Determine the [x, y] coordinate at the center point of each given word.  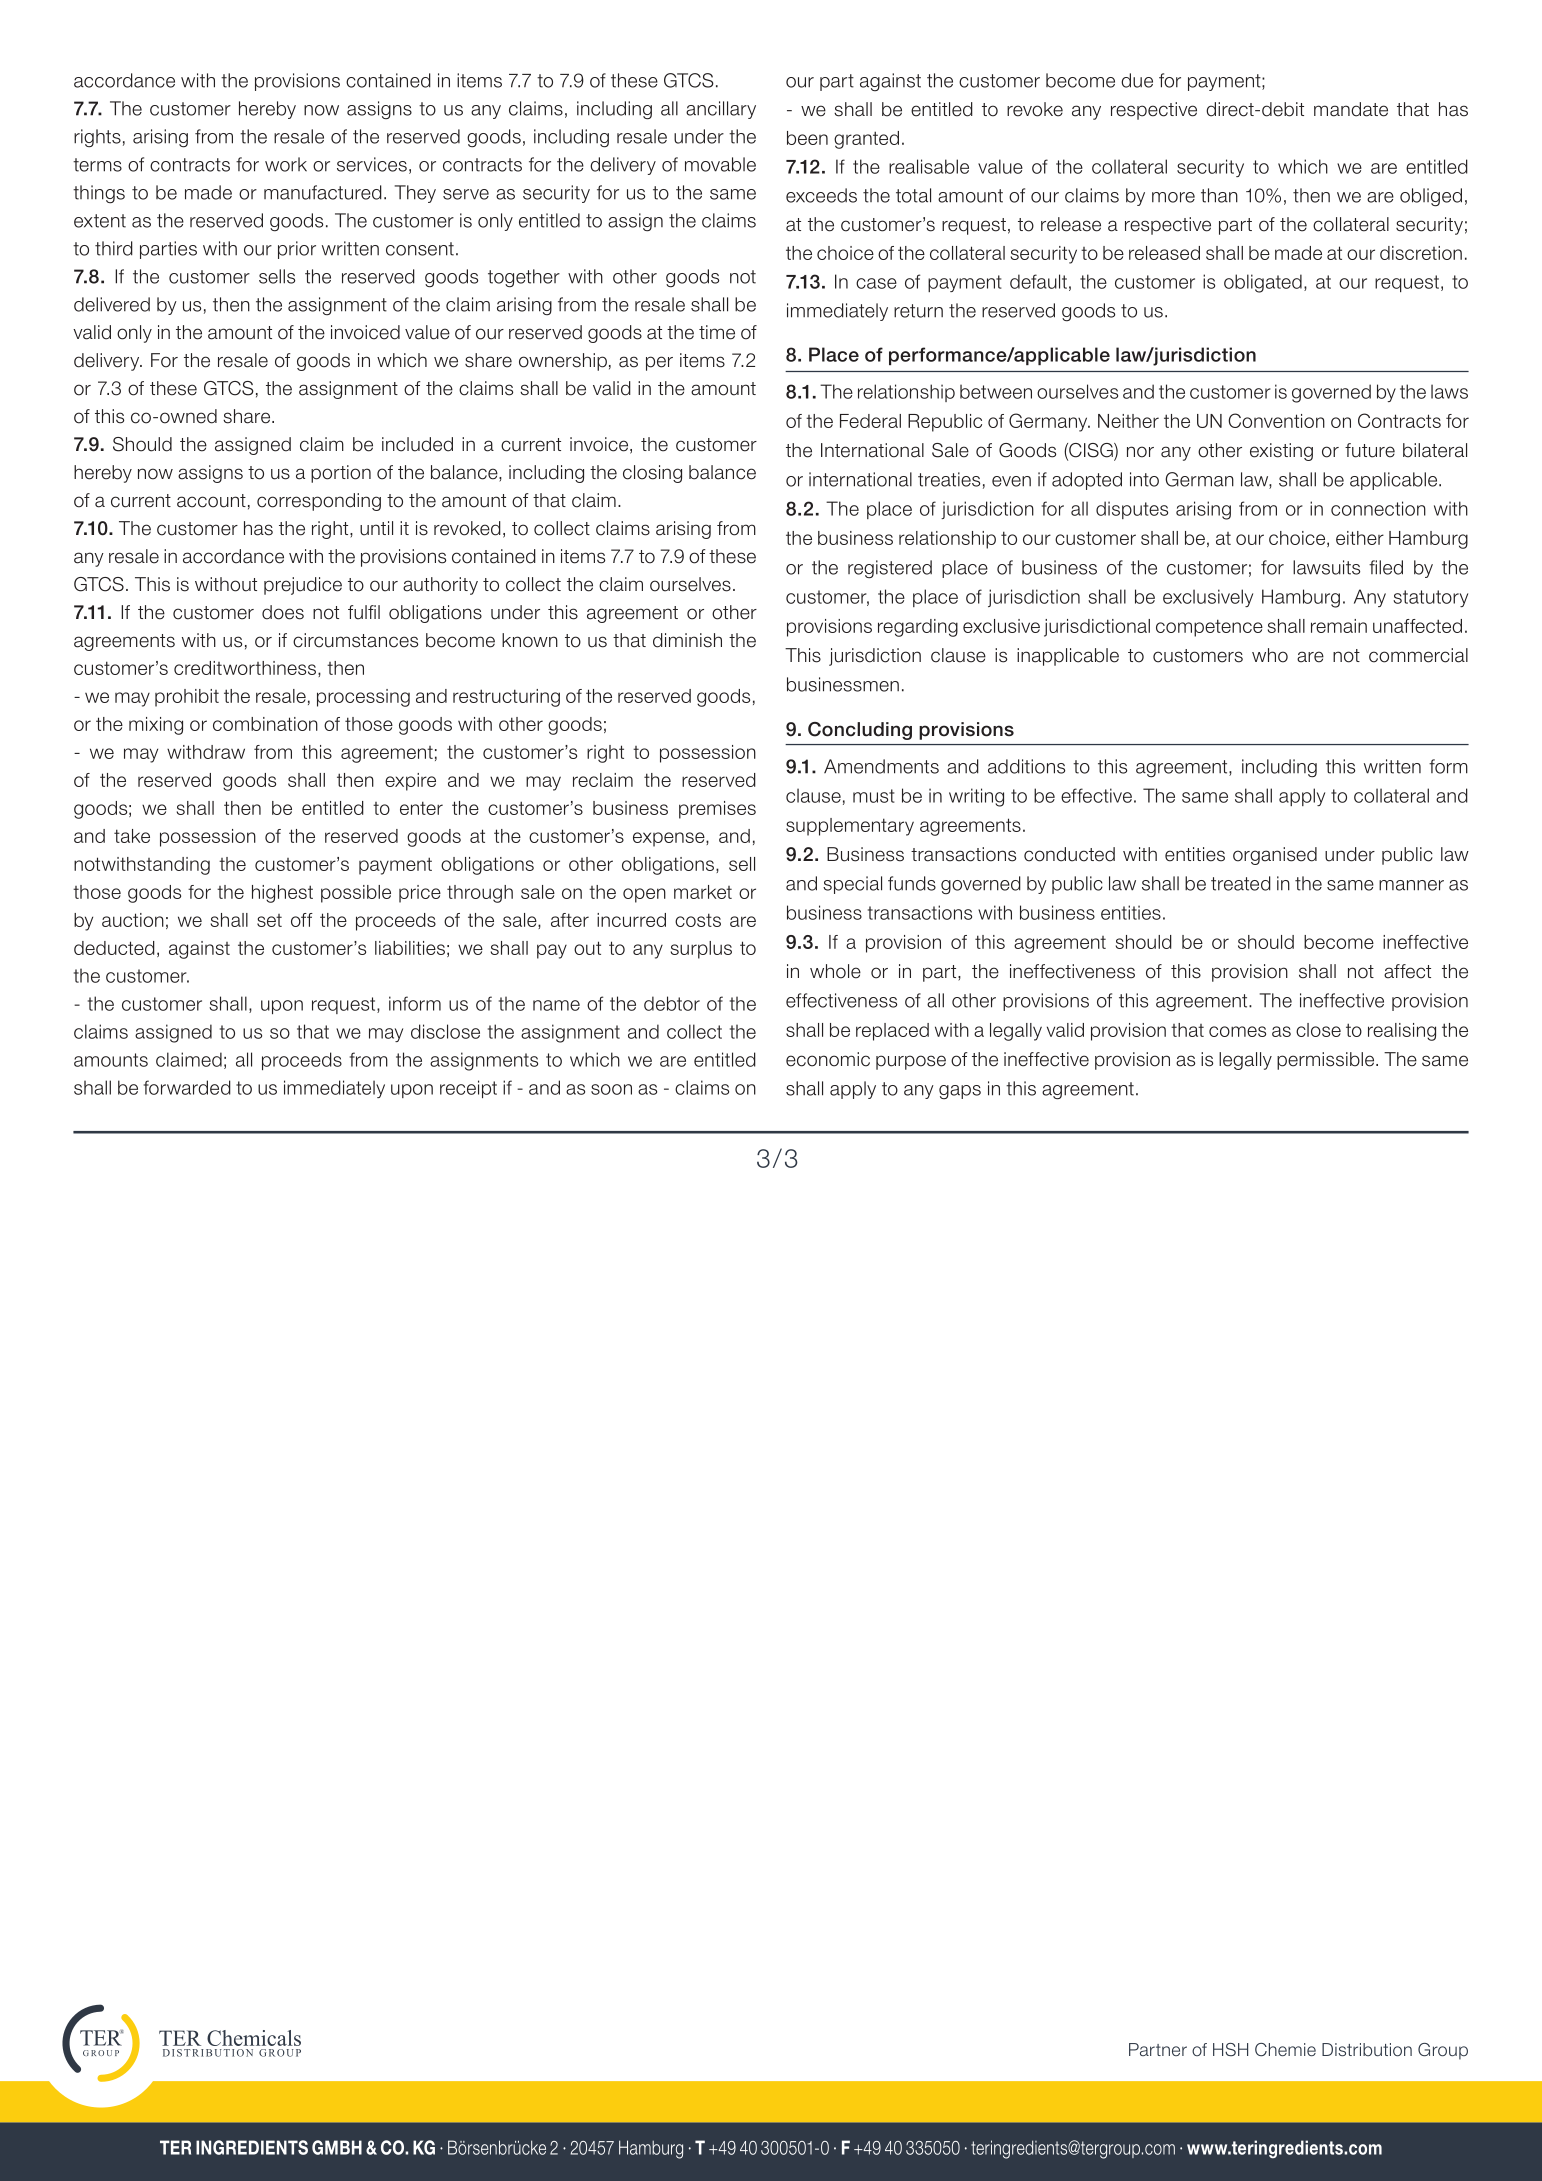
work [286, 164]
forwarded [187, 1087]
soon [611, 1089]
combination [265, 724]
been [807, 138]
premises [717, 810]
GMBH [337, 2147]
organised [1275, 856]
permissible [1327, 1061]
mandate [1351, 109]
